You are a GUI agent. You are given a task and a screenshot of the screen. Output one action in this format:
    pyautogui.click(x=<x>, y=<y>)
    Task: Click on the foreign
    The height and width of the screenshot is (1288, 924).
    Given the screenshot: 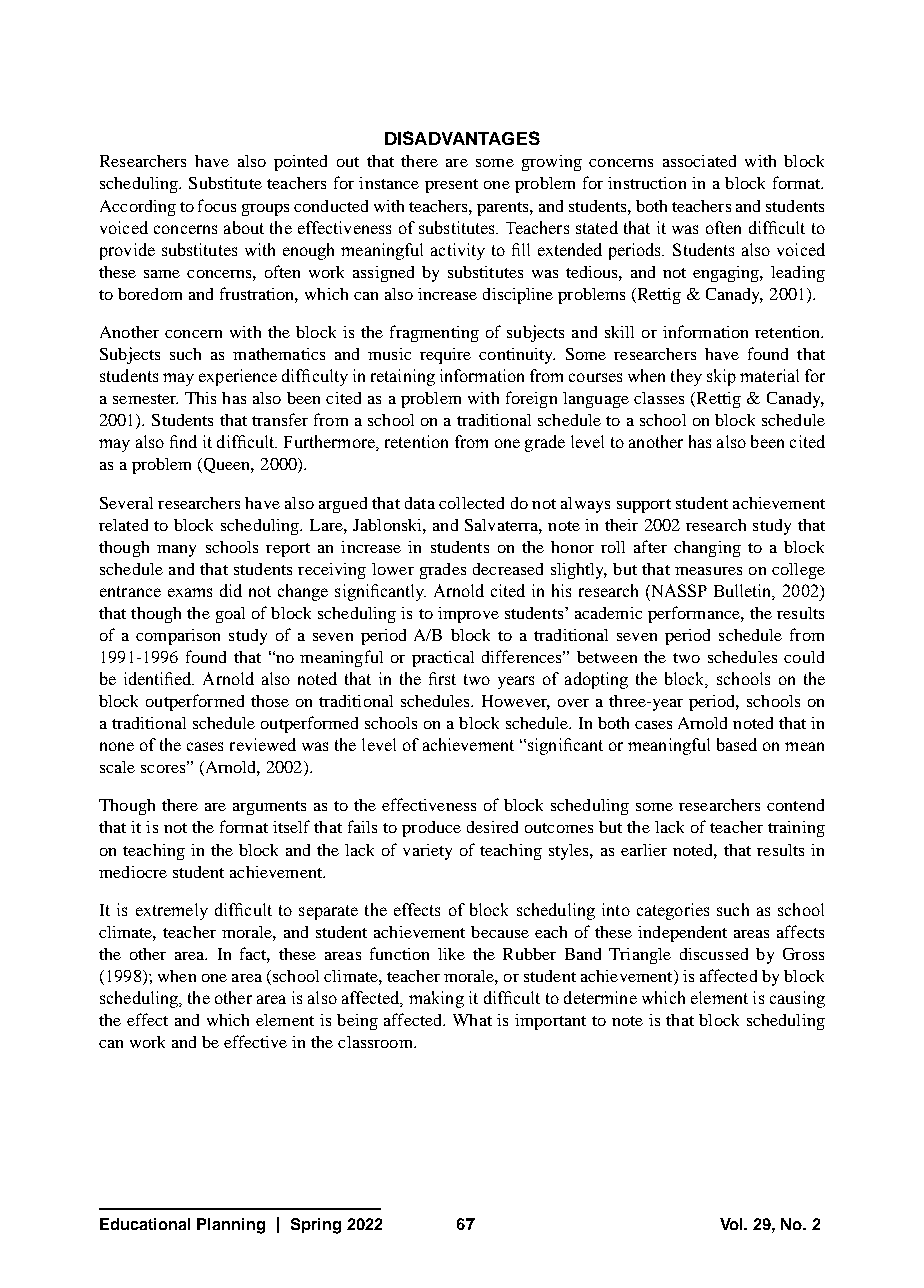 What is the action you would take?
    pyautogui.click(x=531, y=399)
